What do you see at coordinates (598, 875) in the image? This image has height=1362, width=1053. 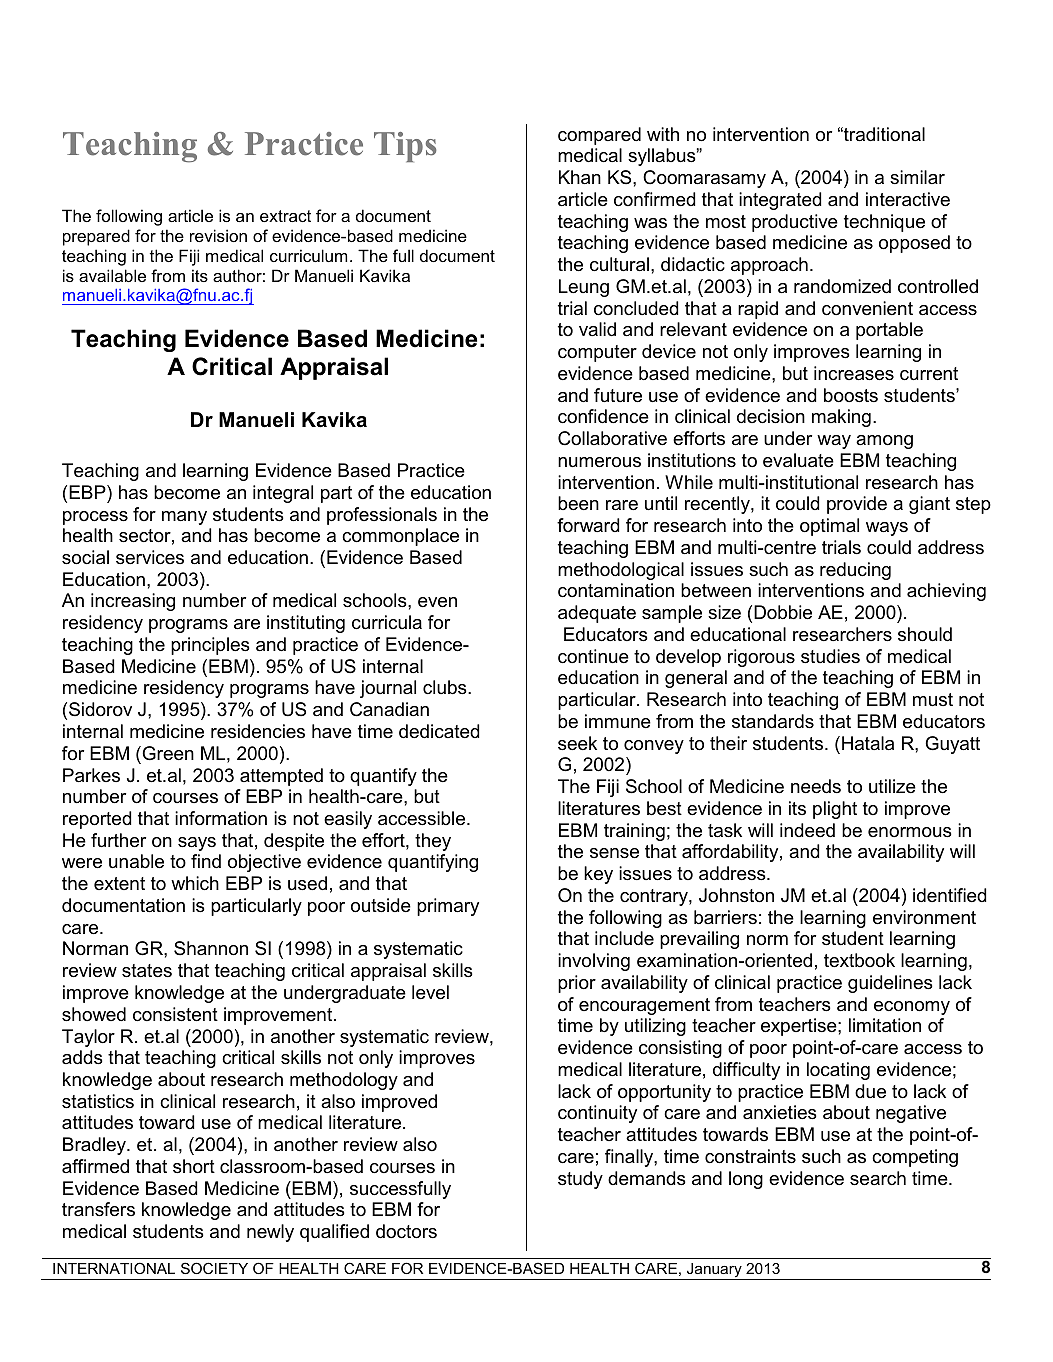 I see `key` at bounding box center [598, 875].
